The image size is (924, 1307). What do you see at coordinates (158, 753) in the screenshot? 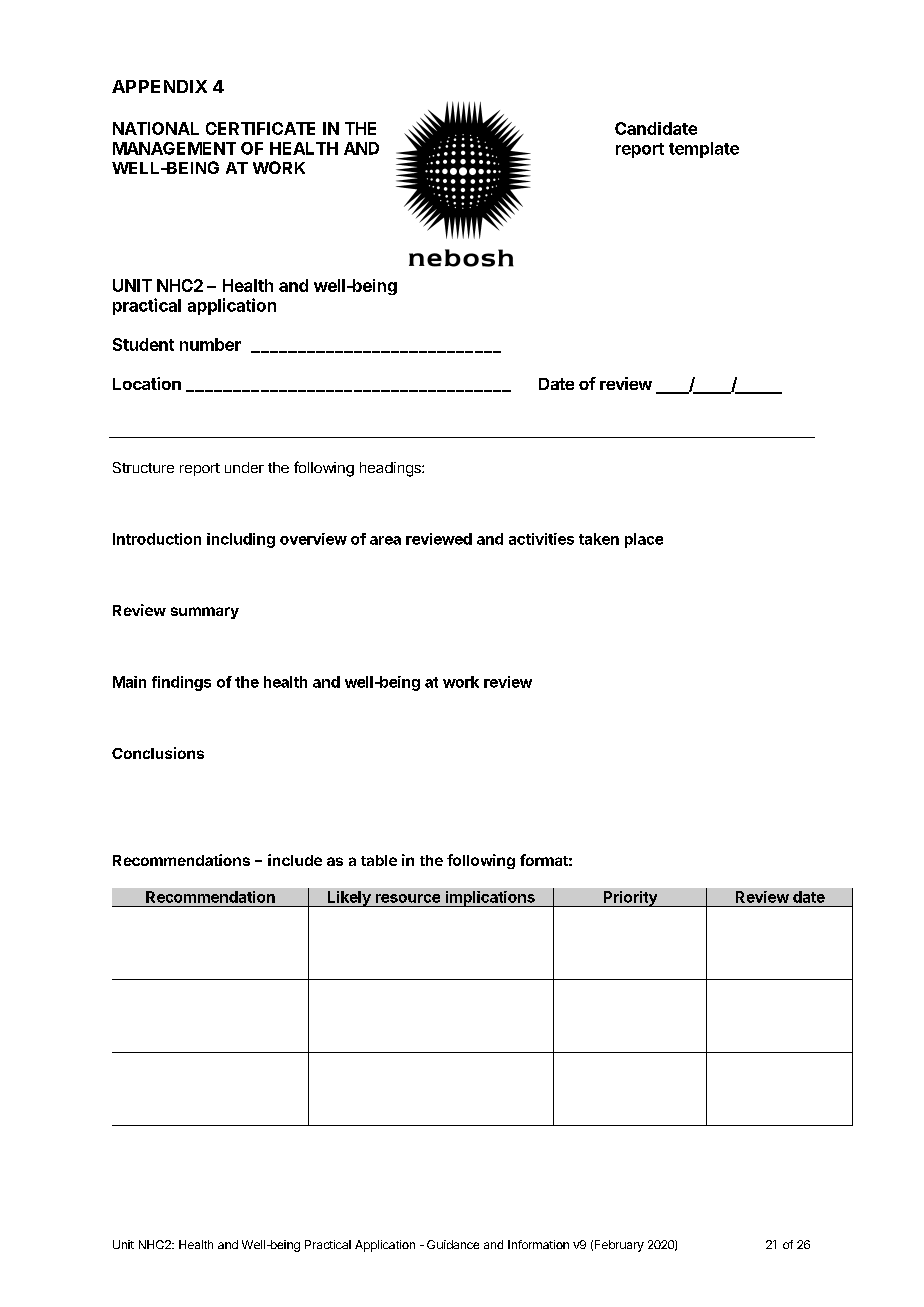
I see `Conclusions` at bounding box center [158, 753].
